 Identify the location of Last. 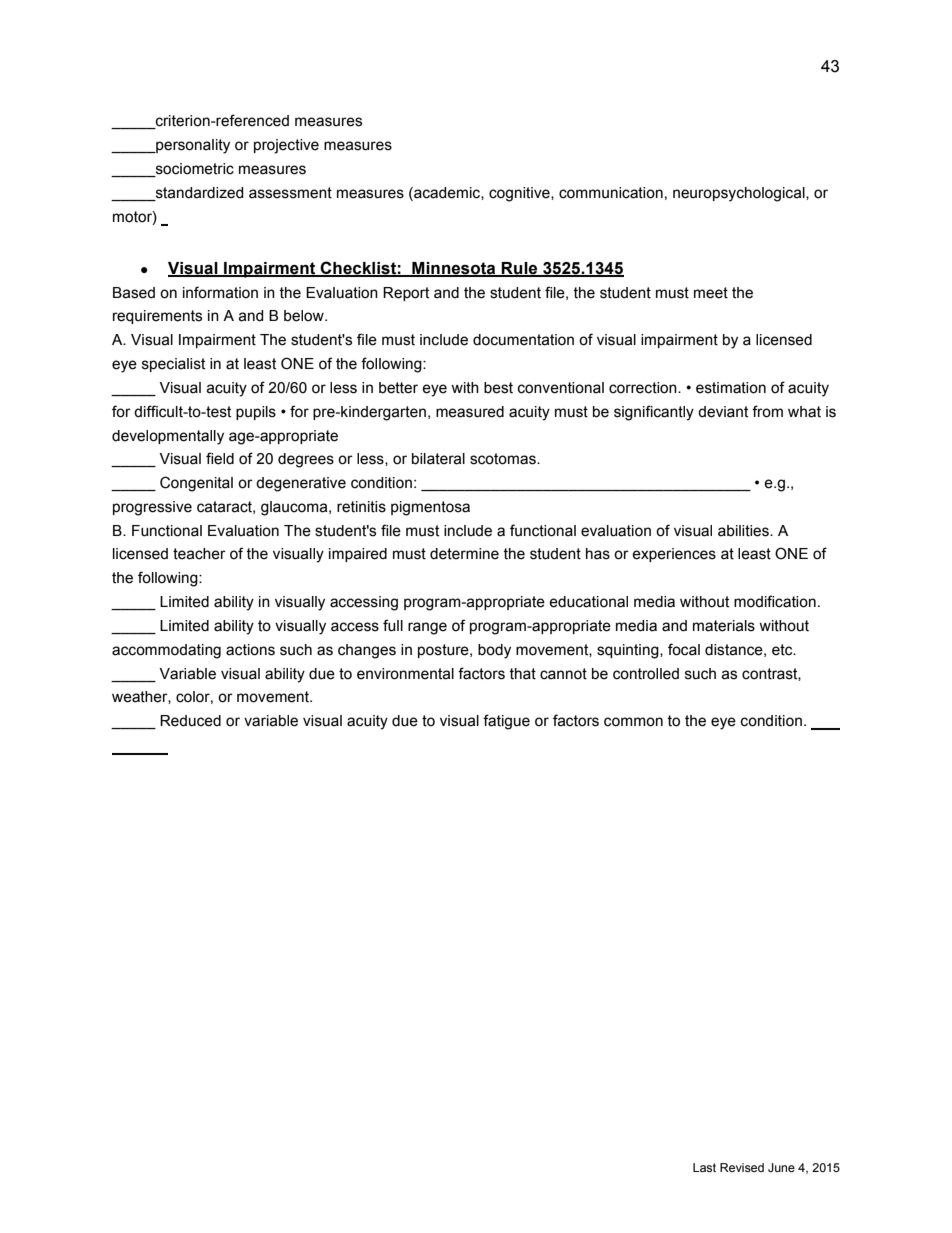
(704, 1167).
